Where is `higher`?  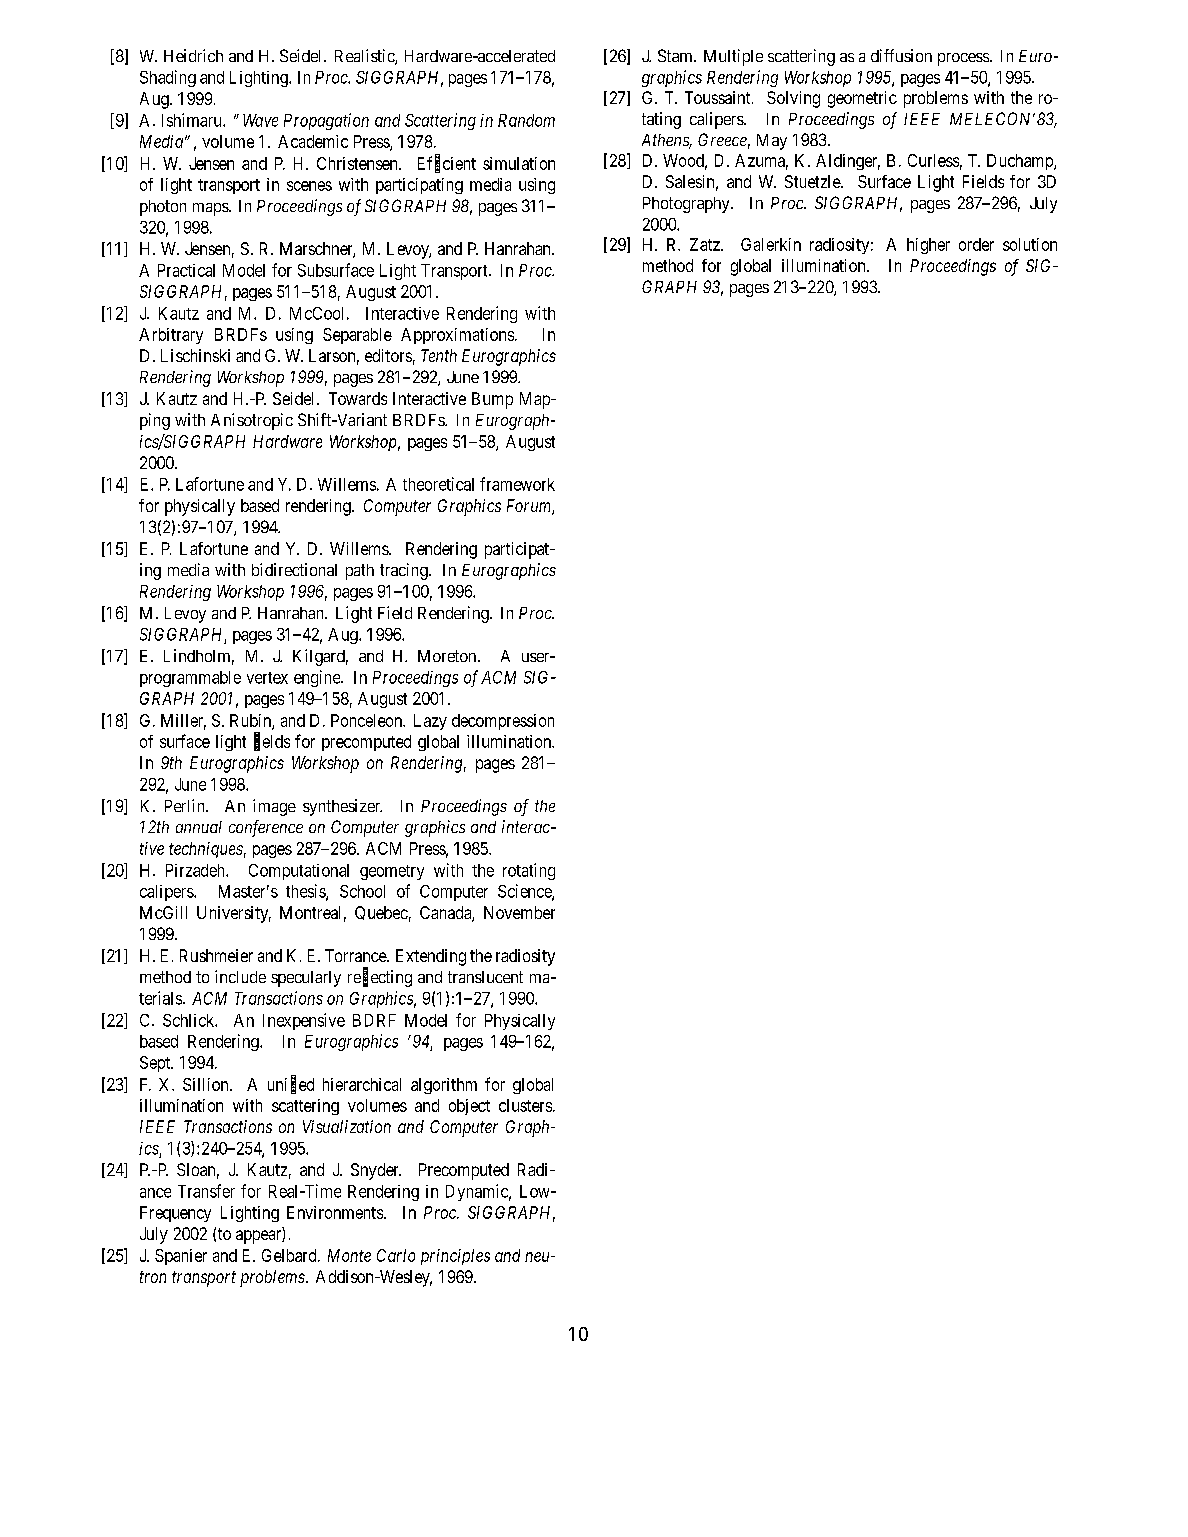 higher is located at coordinates (928, 246).
